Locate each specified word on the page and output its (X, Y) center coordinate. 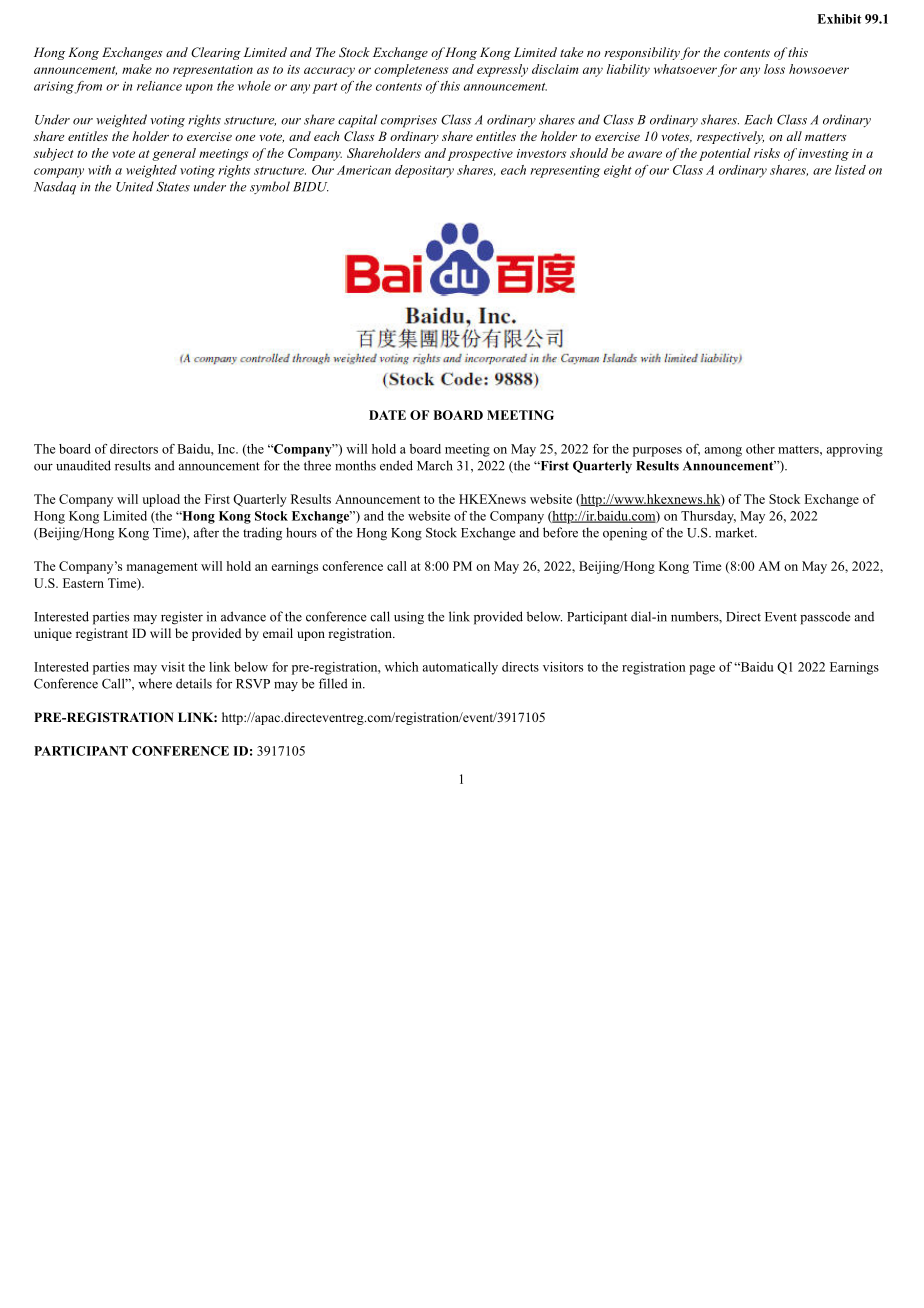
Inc (227, 449)
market (735, 532)
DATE (387, 415)
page (702, 670)
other (760, 449)
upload (161, 500)
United (135, 186)
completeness (411, 70)
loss (774, 69)
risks (767, 153)
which (401, 667)
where (155, 683)
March (435, 465)
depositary (424, 171)
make (137, 69)
